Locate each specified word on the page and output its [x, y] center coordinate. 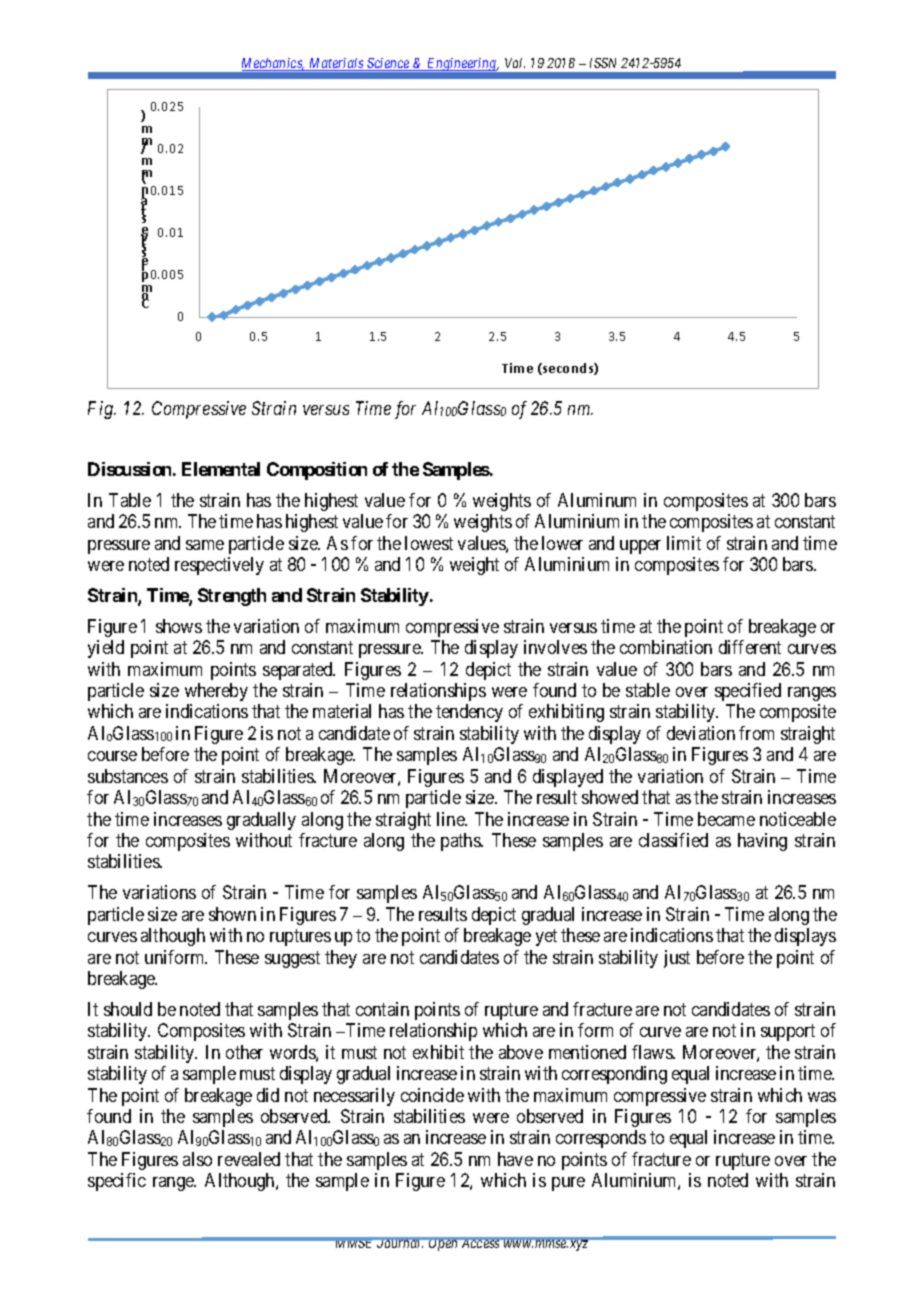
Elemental [221, 469]
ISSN [603, 63]
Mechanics [273, 64]
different [750, 647]
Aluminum [597, 500]
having [762, 842]
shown [232, 914]
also [197, 1159]
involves [555, 647]
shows [179, 626]
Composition [317, 471]
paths [461, 842]
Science [388, 64]
